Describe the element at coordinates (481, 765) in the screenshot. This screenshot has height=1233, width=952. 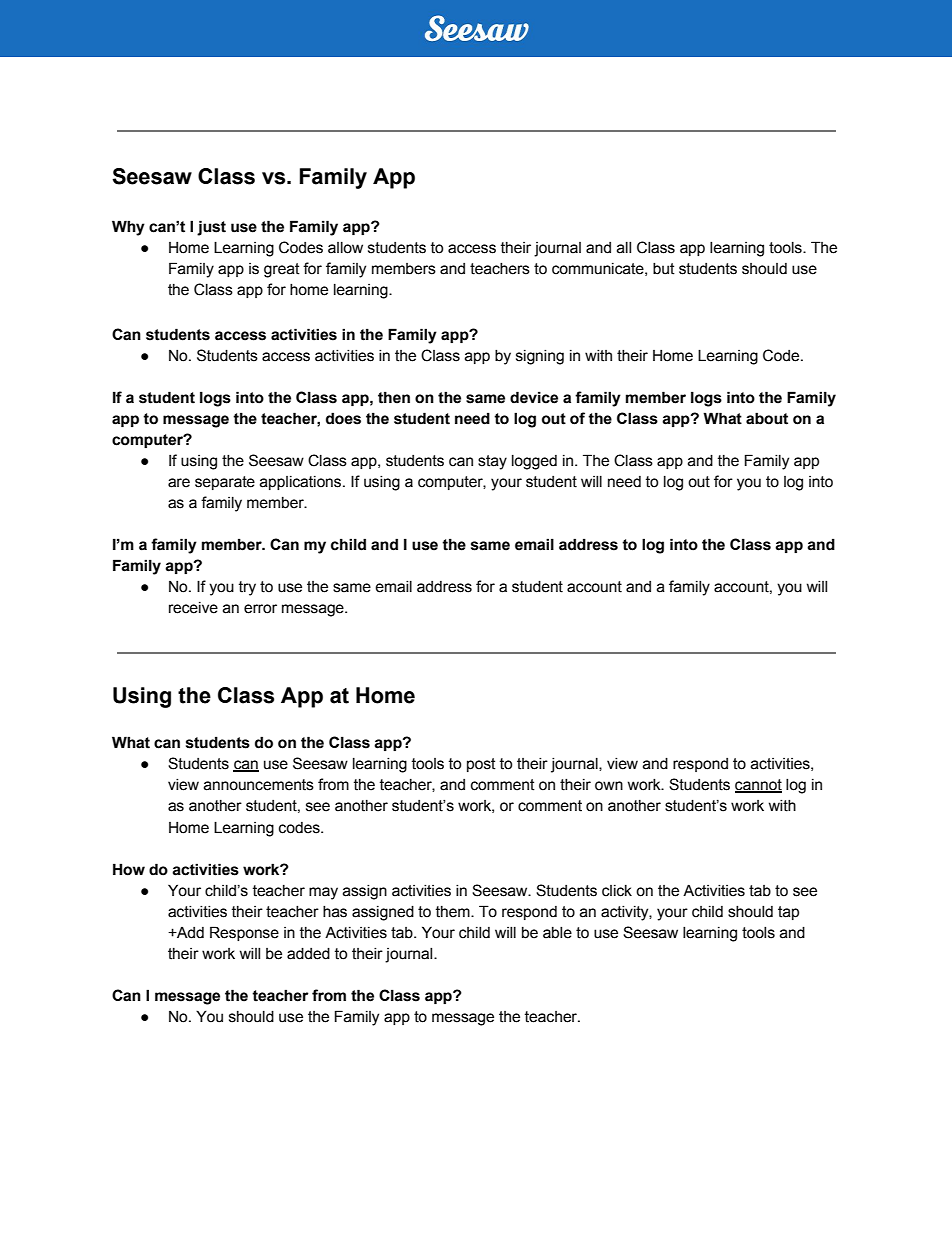
I see `post` at that location.
